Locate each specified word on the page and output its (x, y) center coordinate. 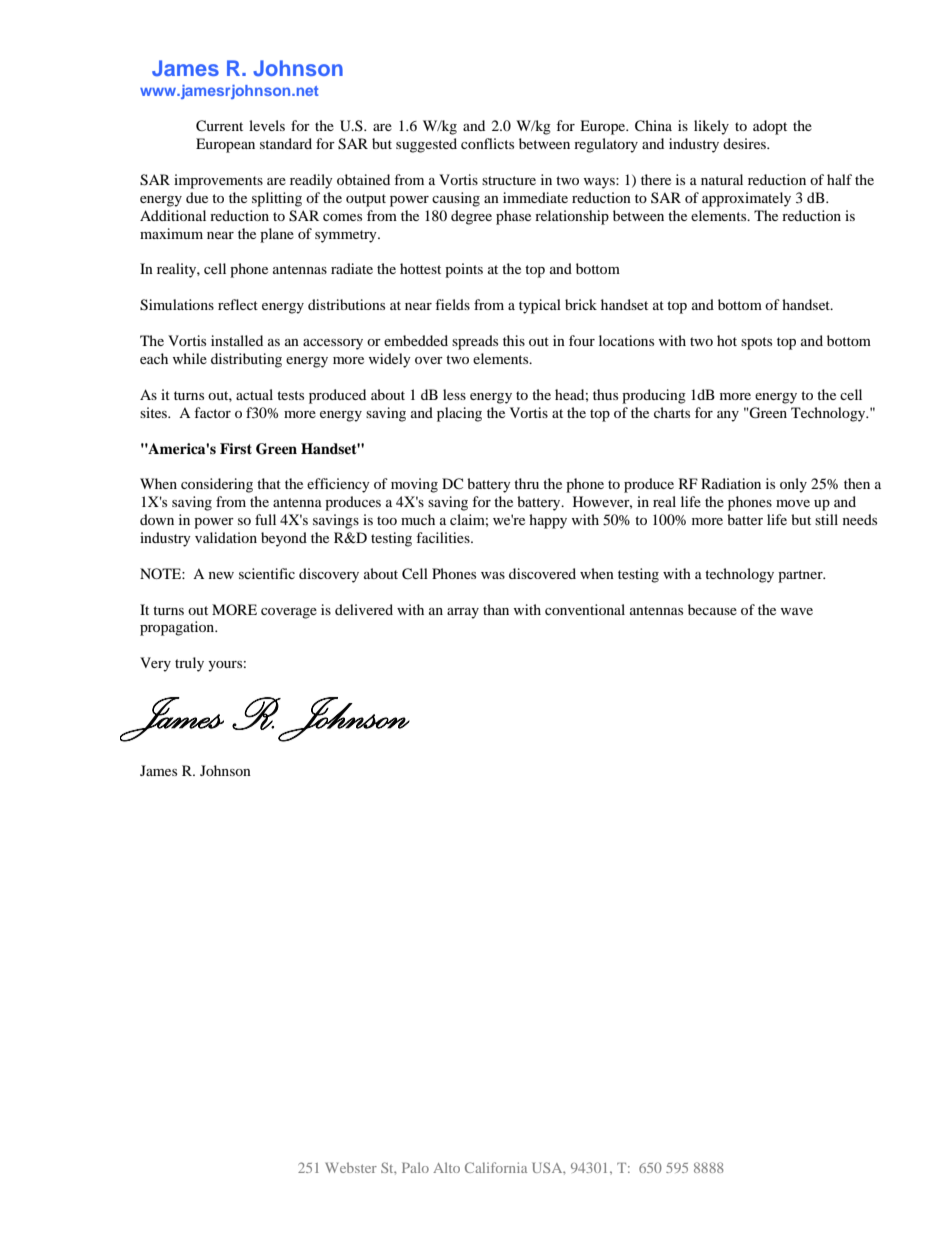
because (712, 609)
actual (254, 394)
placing (459, 414)
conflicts (487, 143)
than (496, 609)
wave (797, 611)
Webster (351, 1167)
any (728, 416)
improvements (218, 181)
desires (745, 143)
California (496, 1167)
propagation (178, 628)
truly (189, 664)
